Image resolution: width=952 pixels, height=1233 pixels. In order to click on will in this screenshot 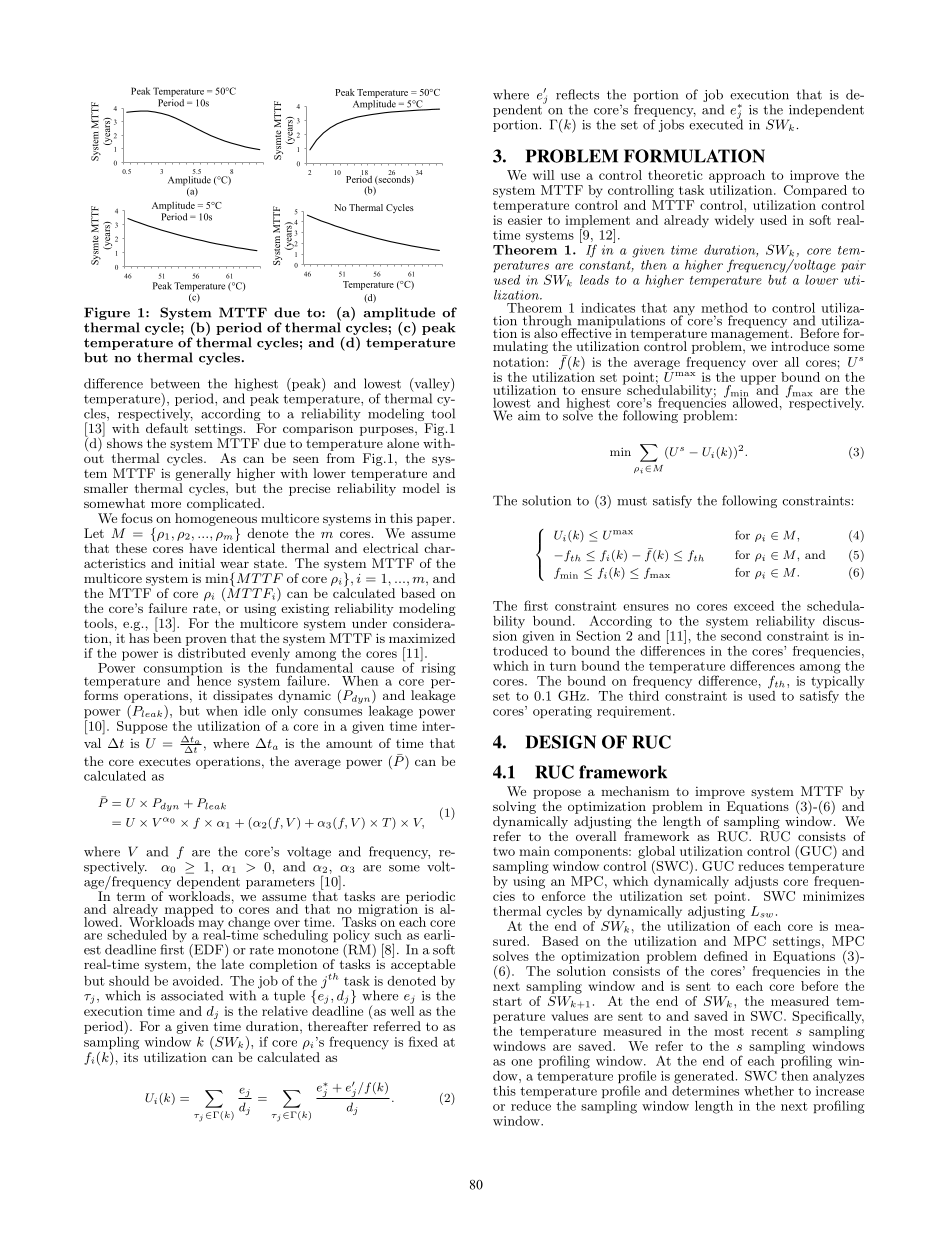, I will do `click(543, 175)`.
